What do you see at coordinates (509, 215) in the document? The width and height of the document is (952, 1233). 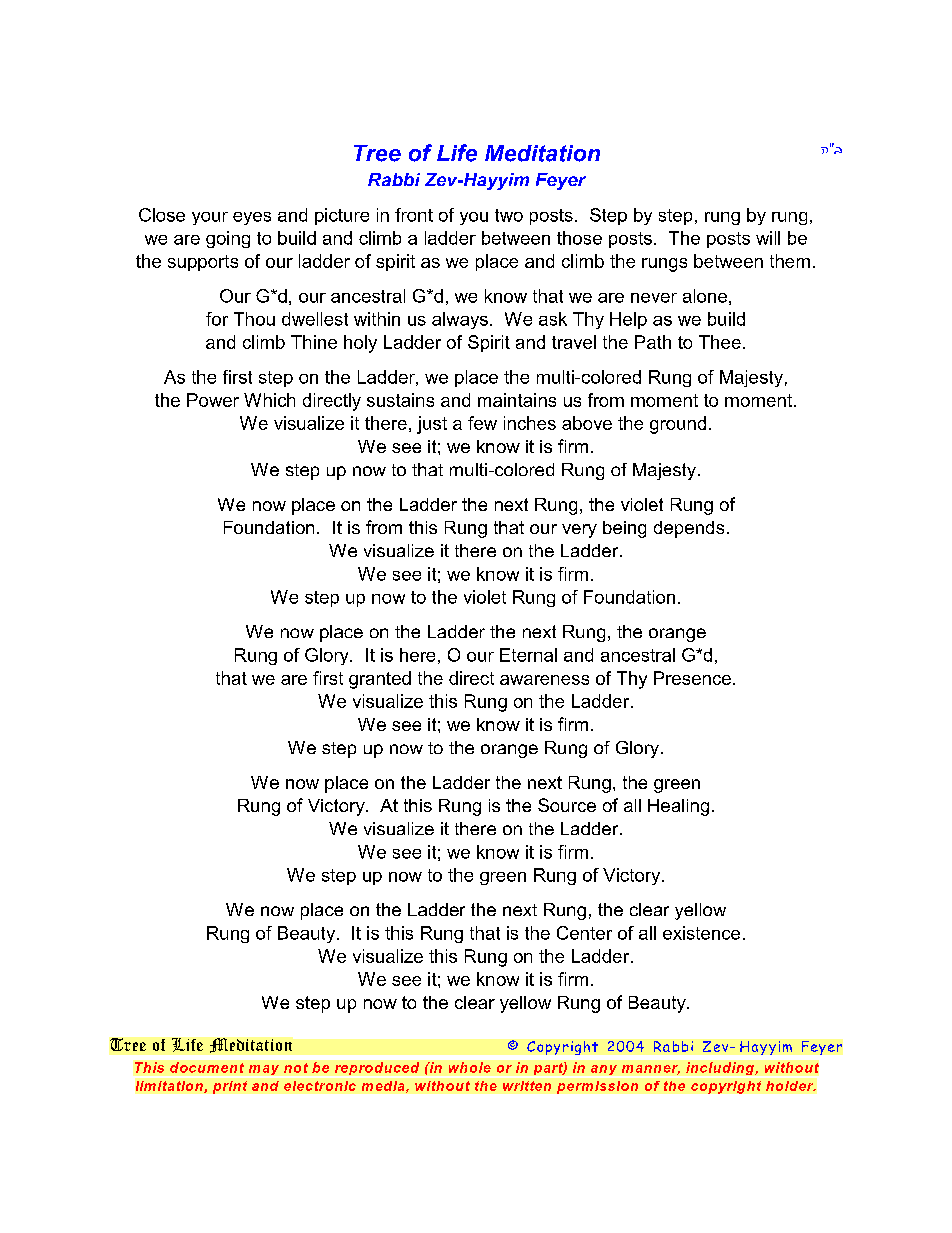 I see `two` at bounding box center [509, 215].
